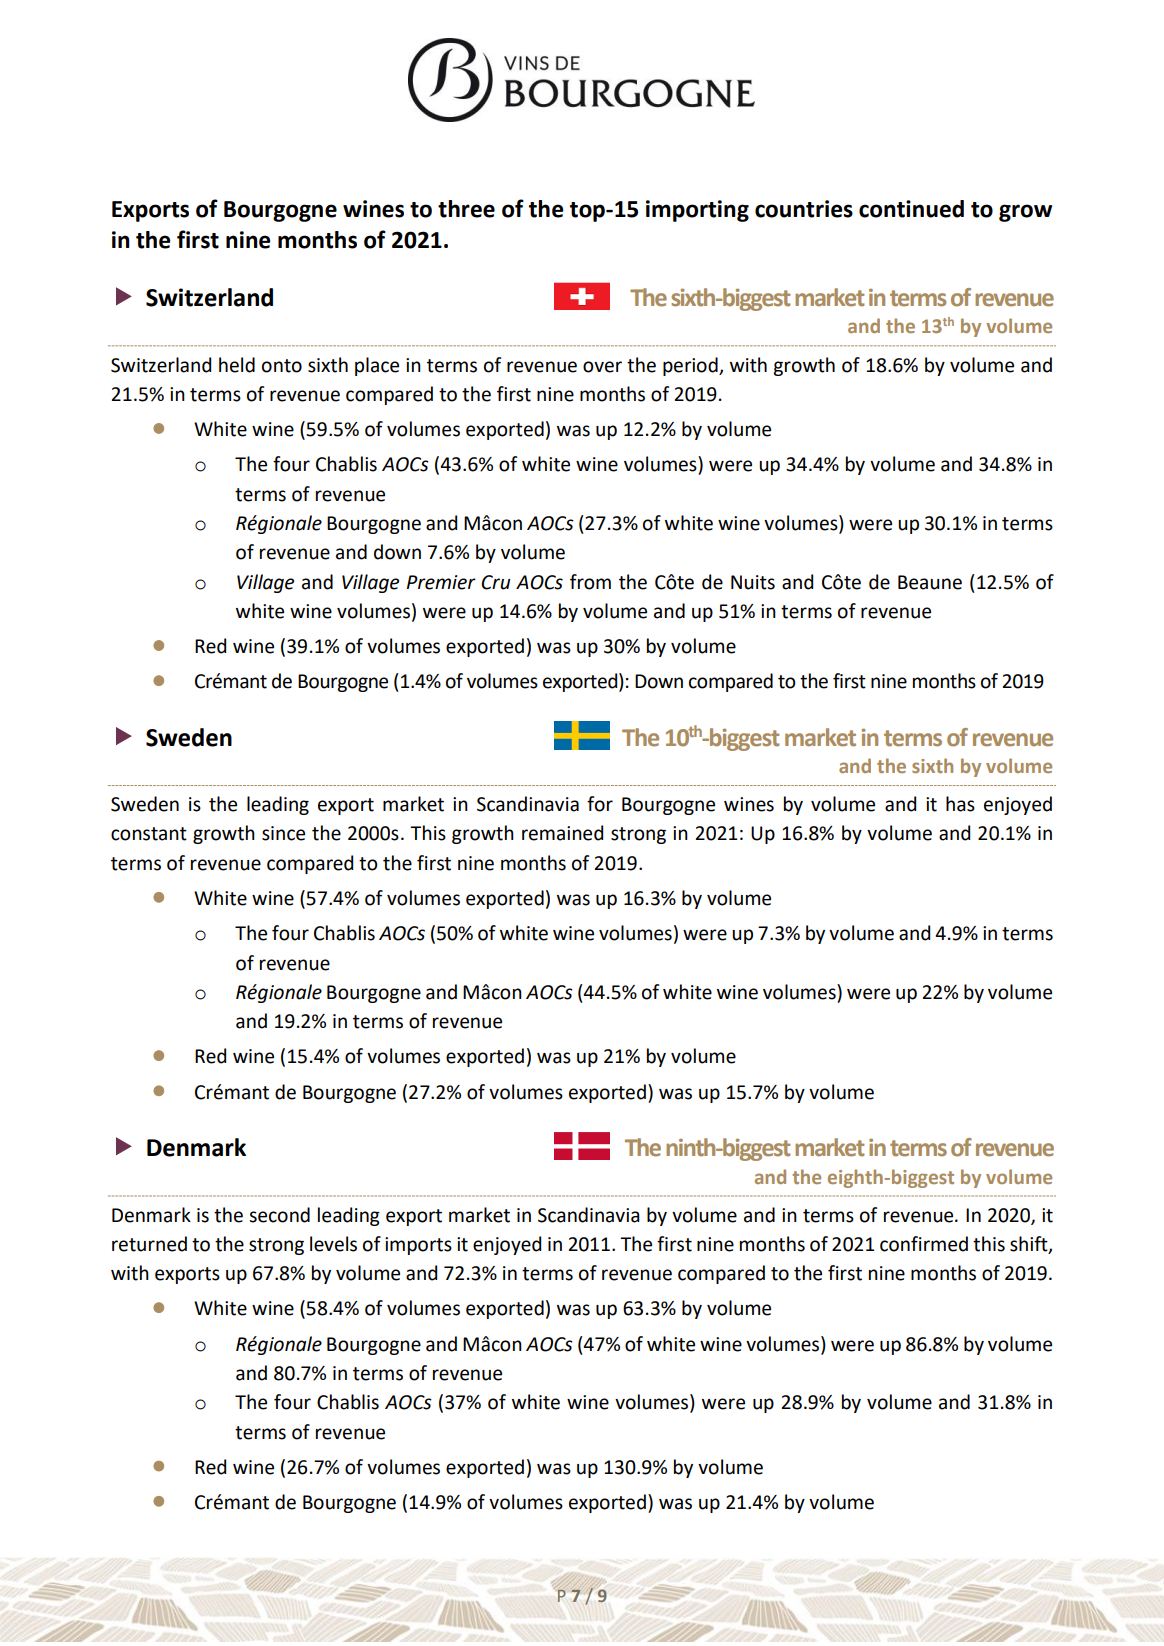 The height and width of the page is (1646, 1164). Describe the element at coordinates (911, 209) in the page. I see `continued` at that location.
